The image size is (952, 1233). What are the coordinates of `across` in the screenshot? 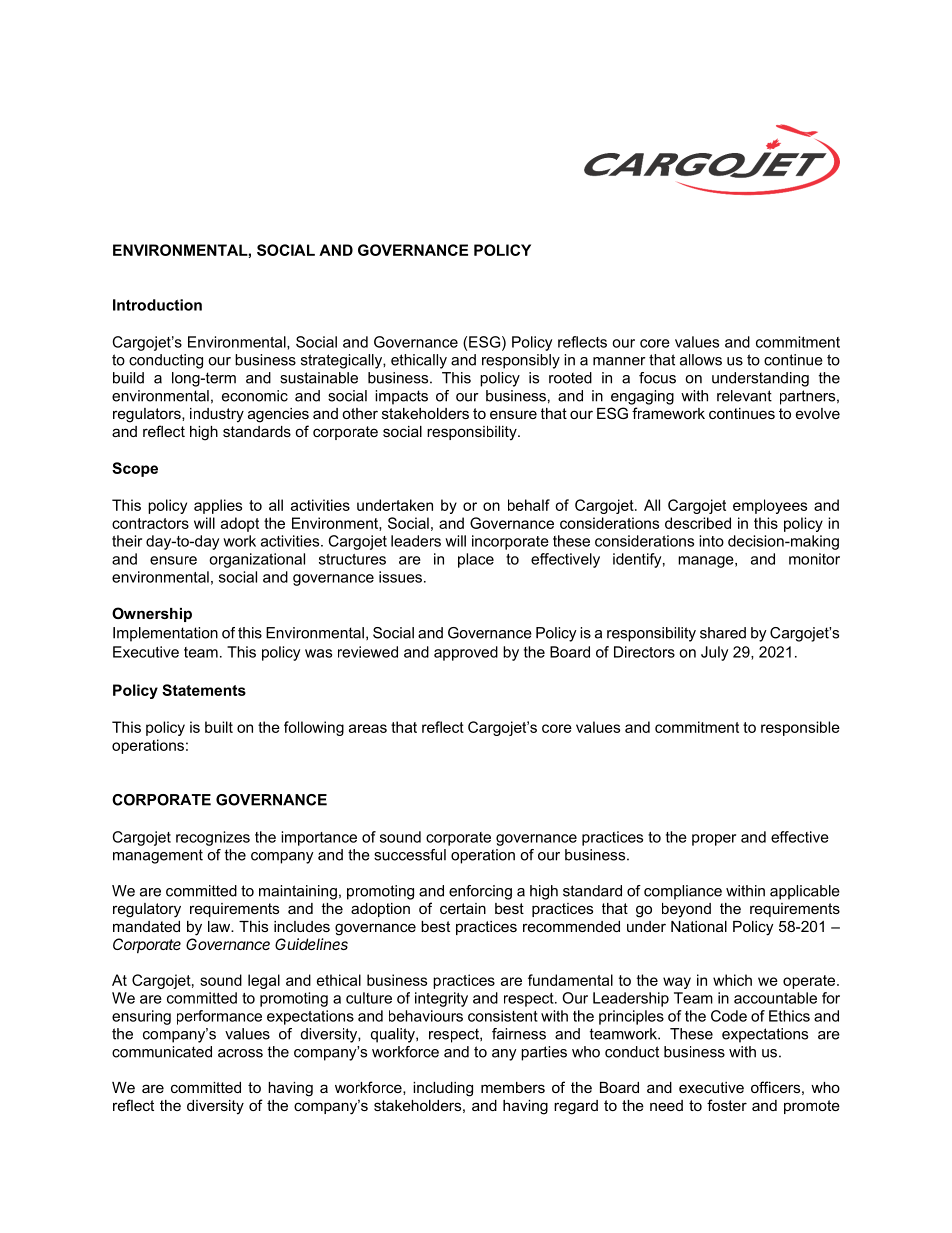 It's located at (240, 1053).
